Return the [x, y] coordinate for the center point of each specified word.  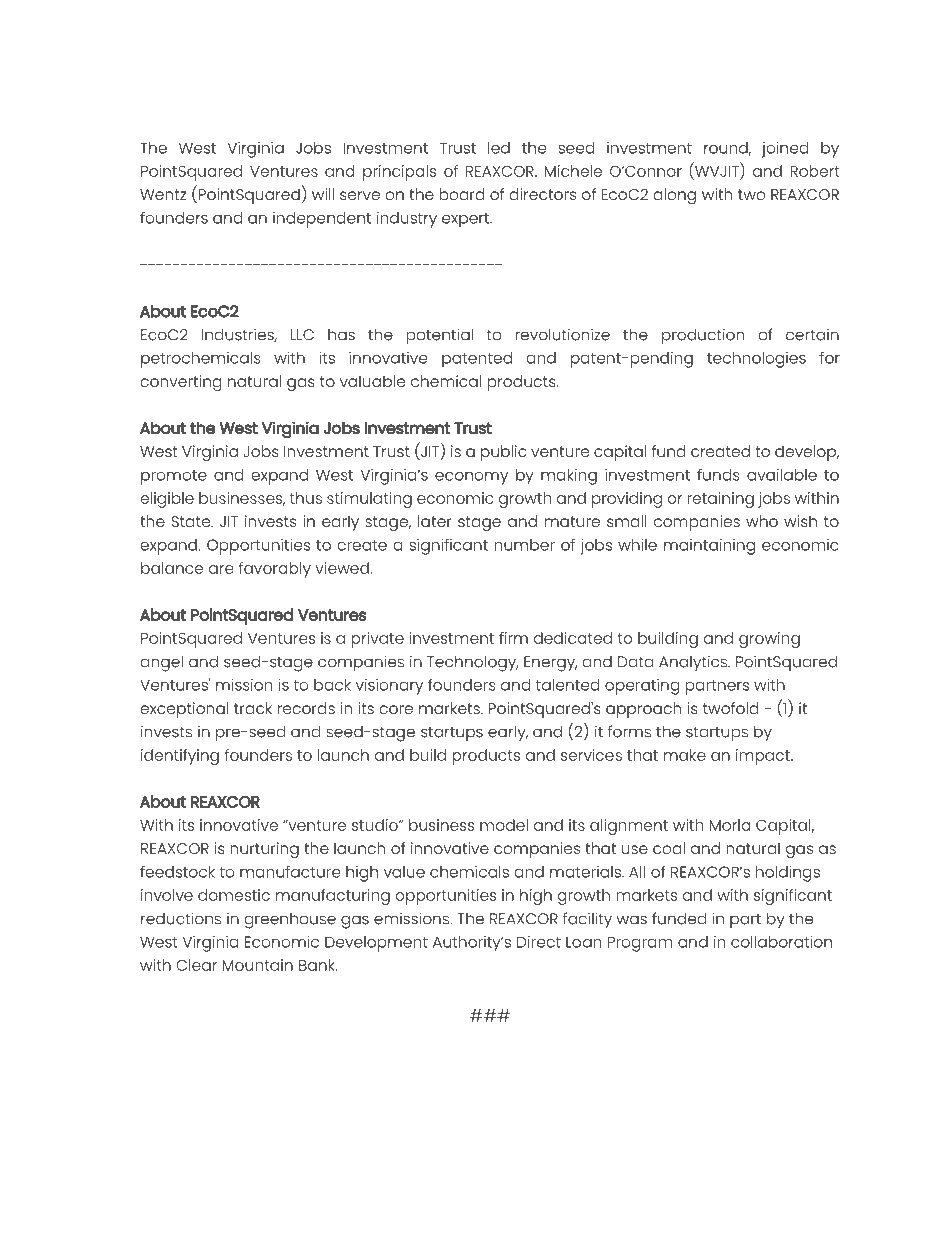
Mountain [257, 965]
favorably [274, 570]
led [499, 148]
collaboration [781, 942]
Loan [583, 942]
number [524, 545]
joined [785, 150]
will [323, 194]
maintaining [709, 547]
